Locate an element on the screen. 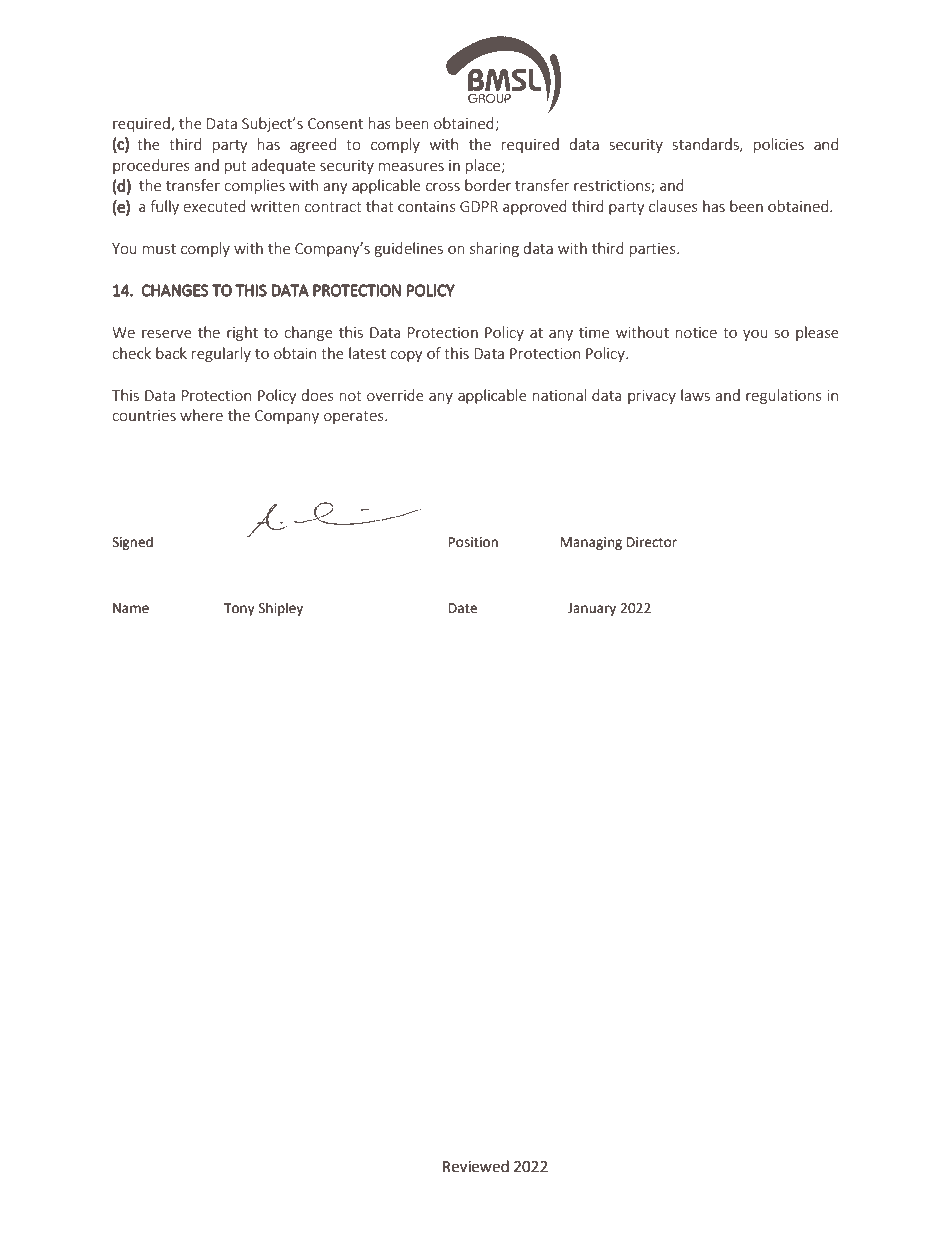 The height and width of the screenshot is (1233, 952). Reviewed is located at coordinates (476, 1166).
